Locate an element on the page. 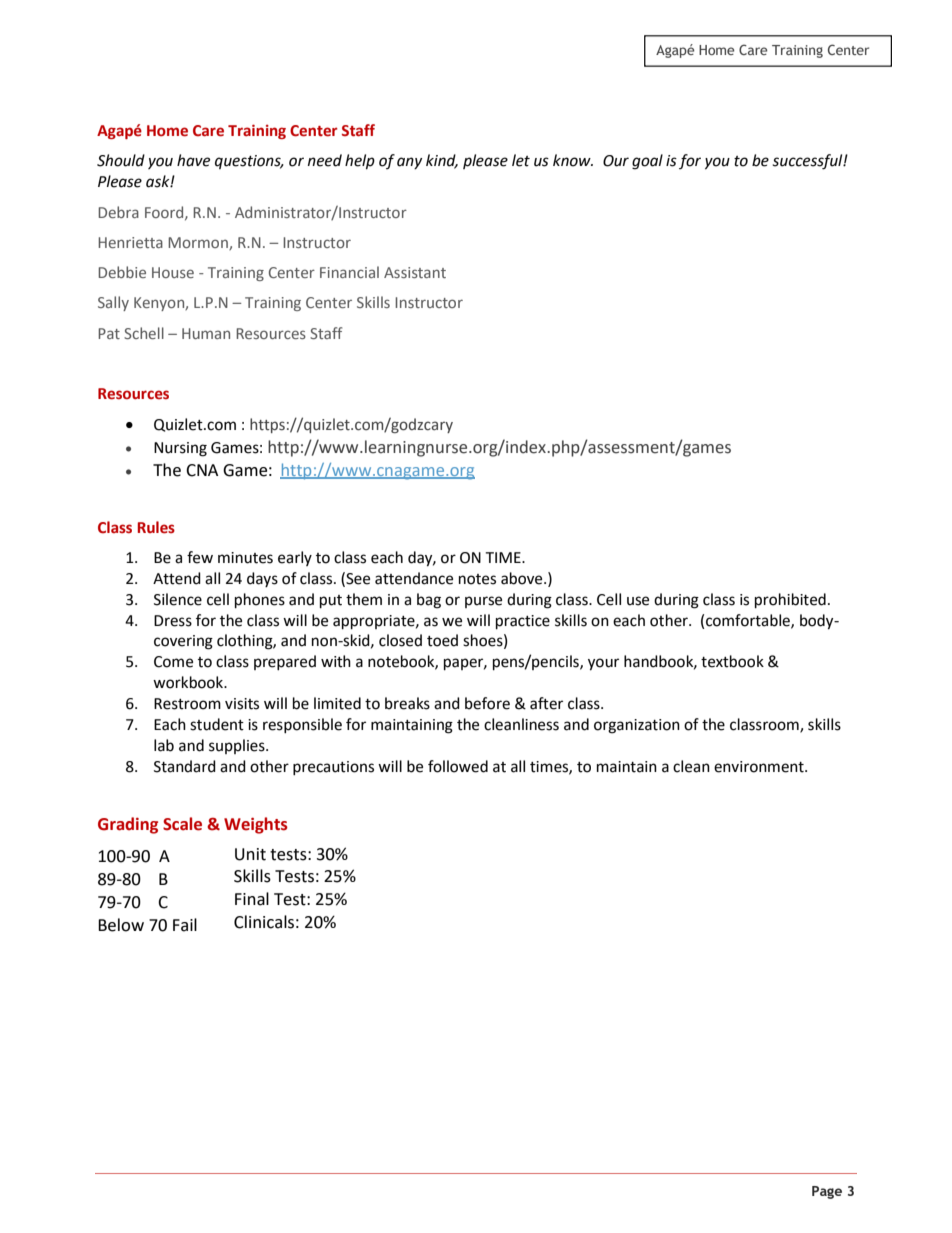 Image resolution: width=952 pixels, height=1233 pixels. notes is located at coordinates (477, 579).
